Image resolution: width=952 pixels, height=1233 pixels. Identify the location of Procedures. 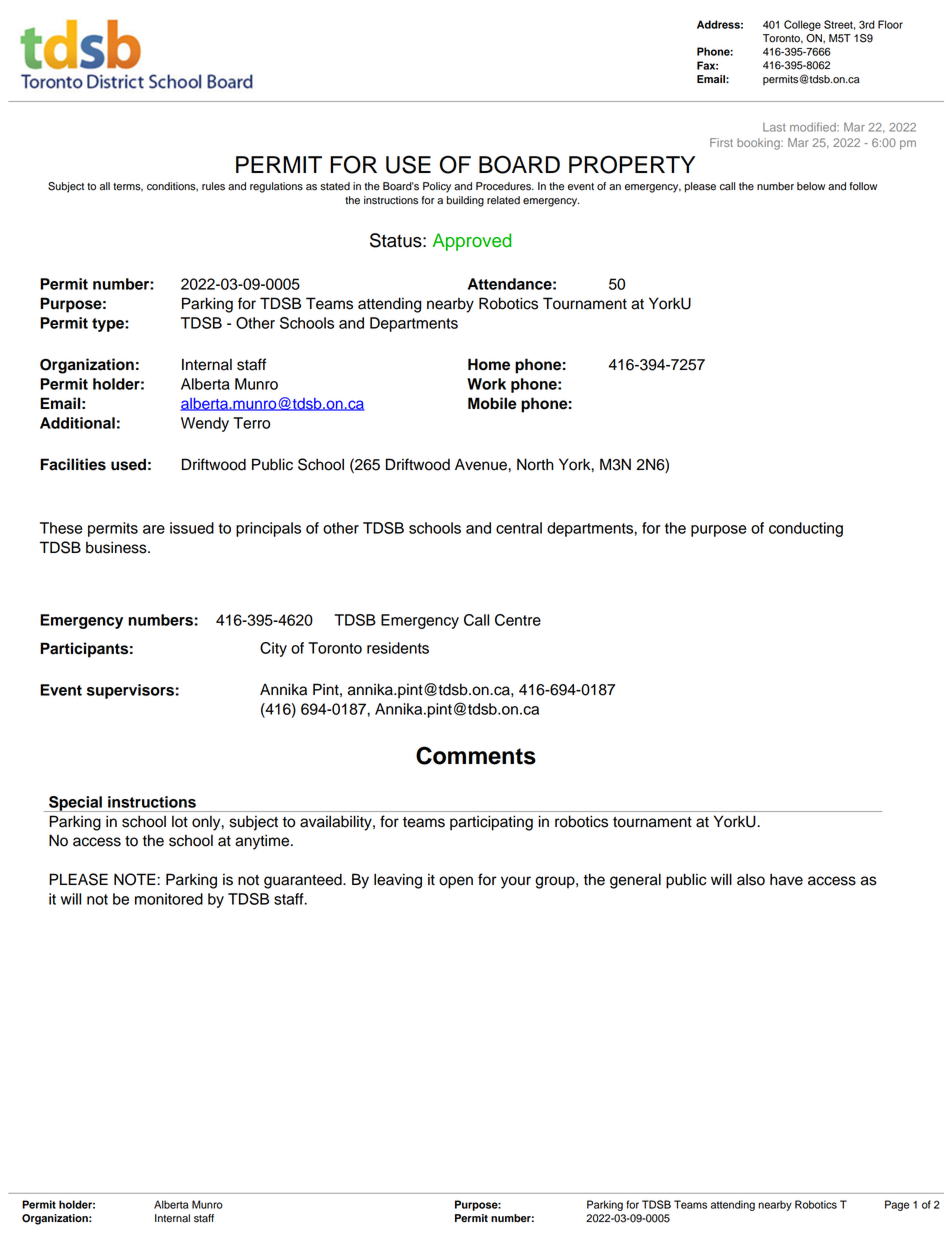
(504, 186).
